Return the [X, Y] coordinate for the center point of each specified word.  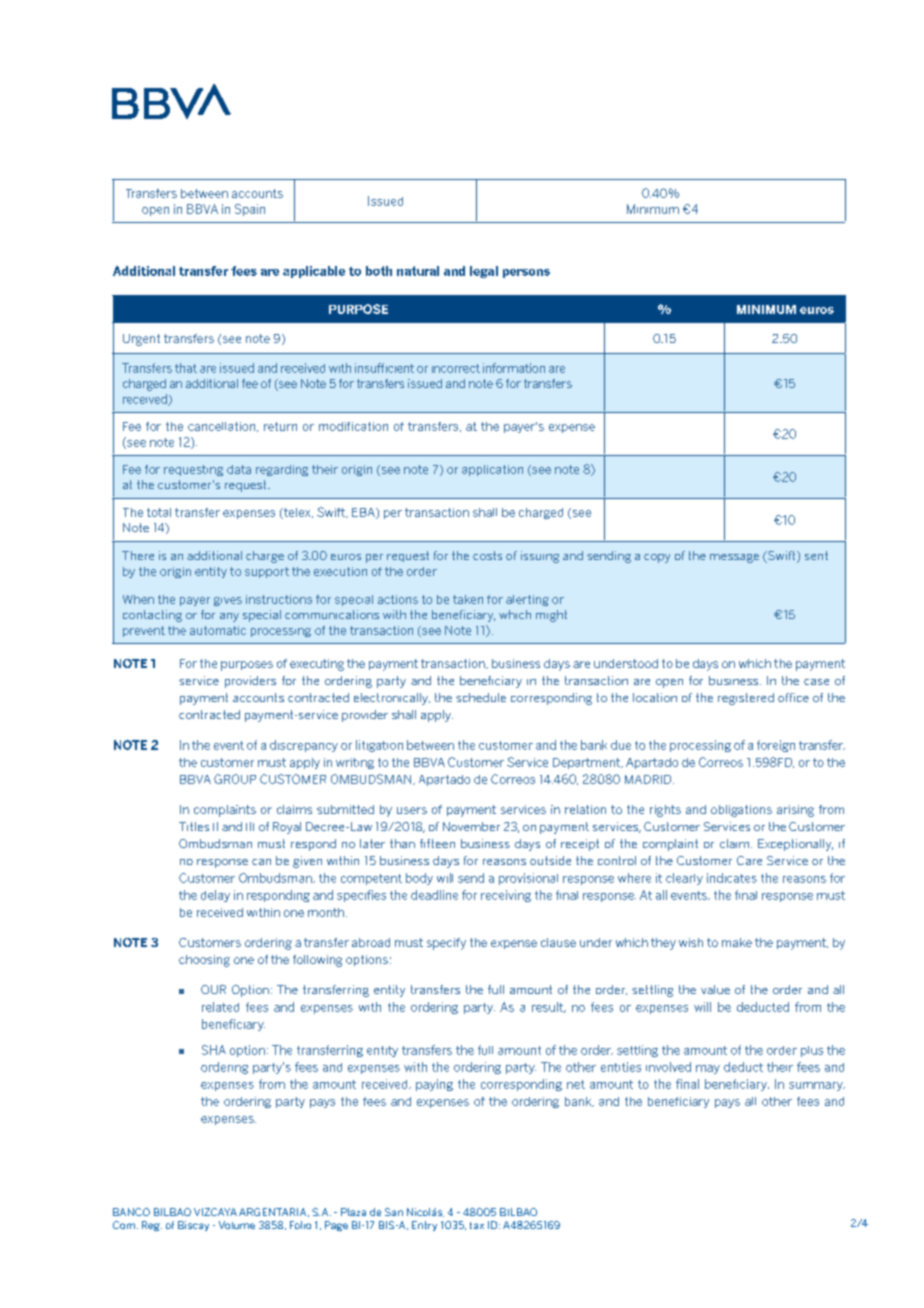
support [267, 572]
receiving [506, 896]
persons [526, 273]
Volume [237, 1225]
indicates [732, 878]
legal [484, 272]
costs [487, 555]
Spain [250, 210]
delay [215, 896]
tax [477, 1225]
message [734, 558]
